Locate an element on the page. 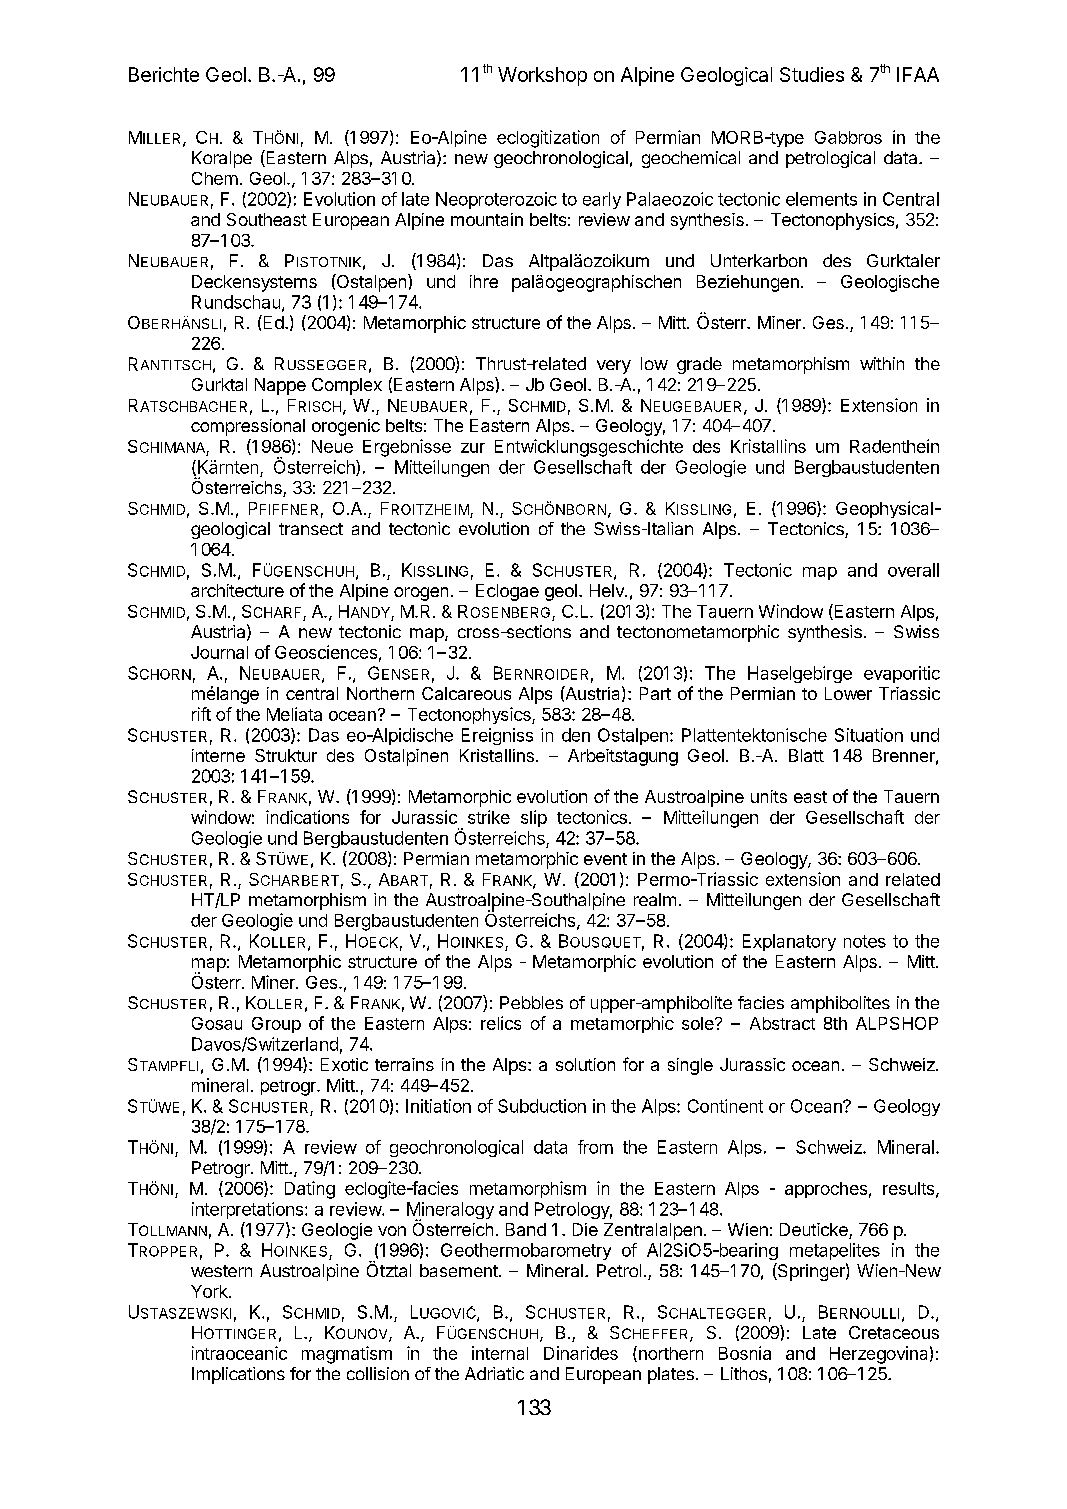  Workshop is located at coordinates (542, 76).
